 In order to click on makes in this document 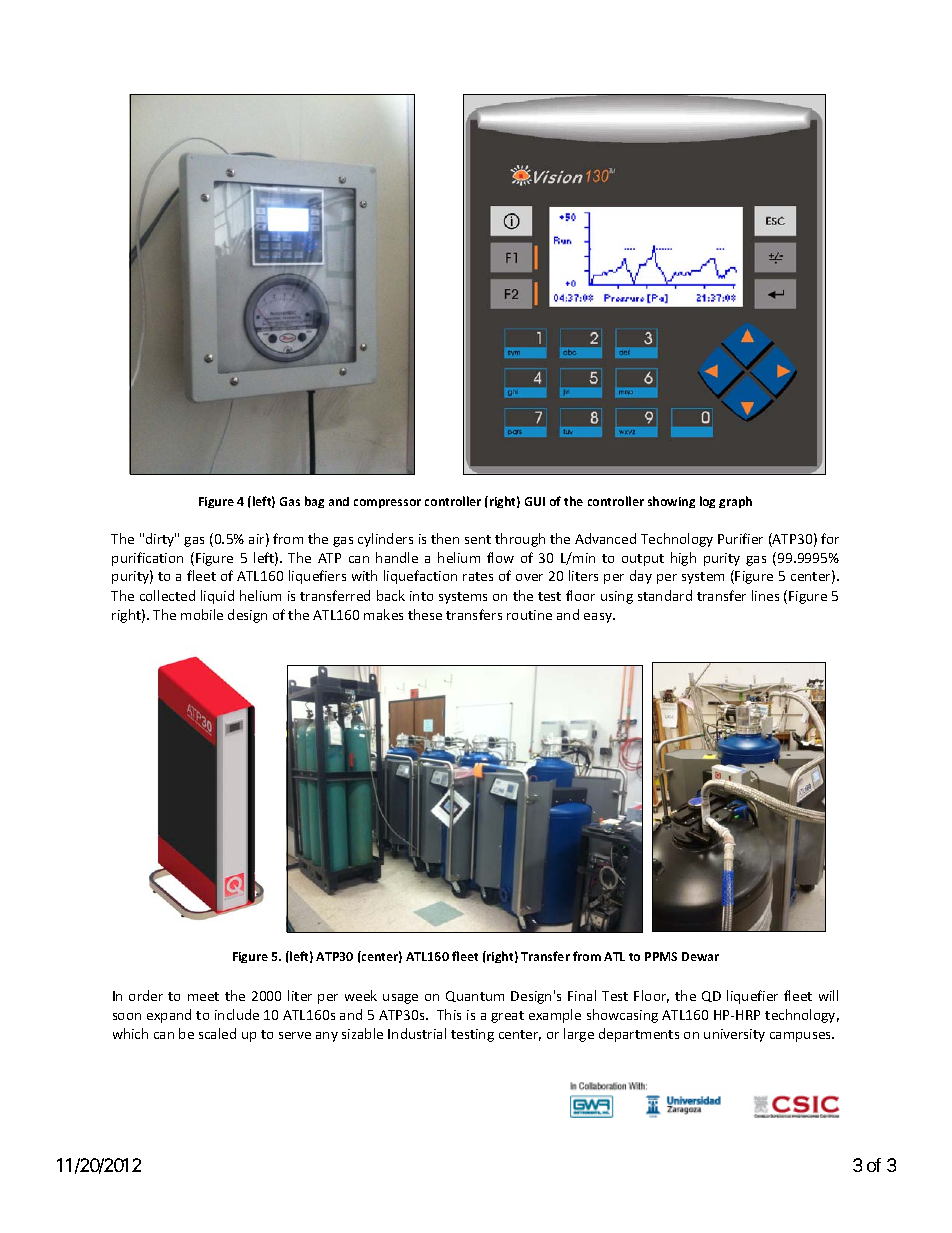, I will do `click(383, 614)`.
